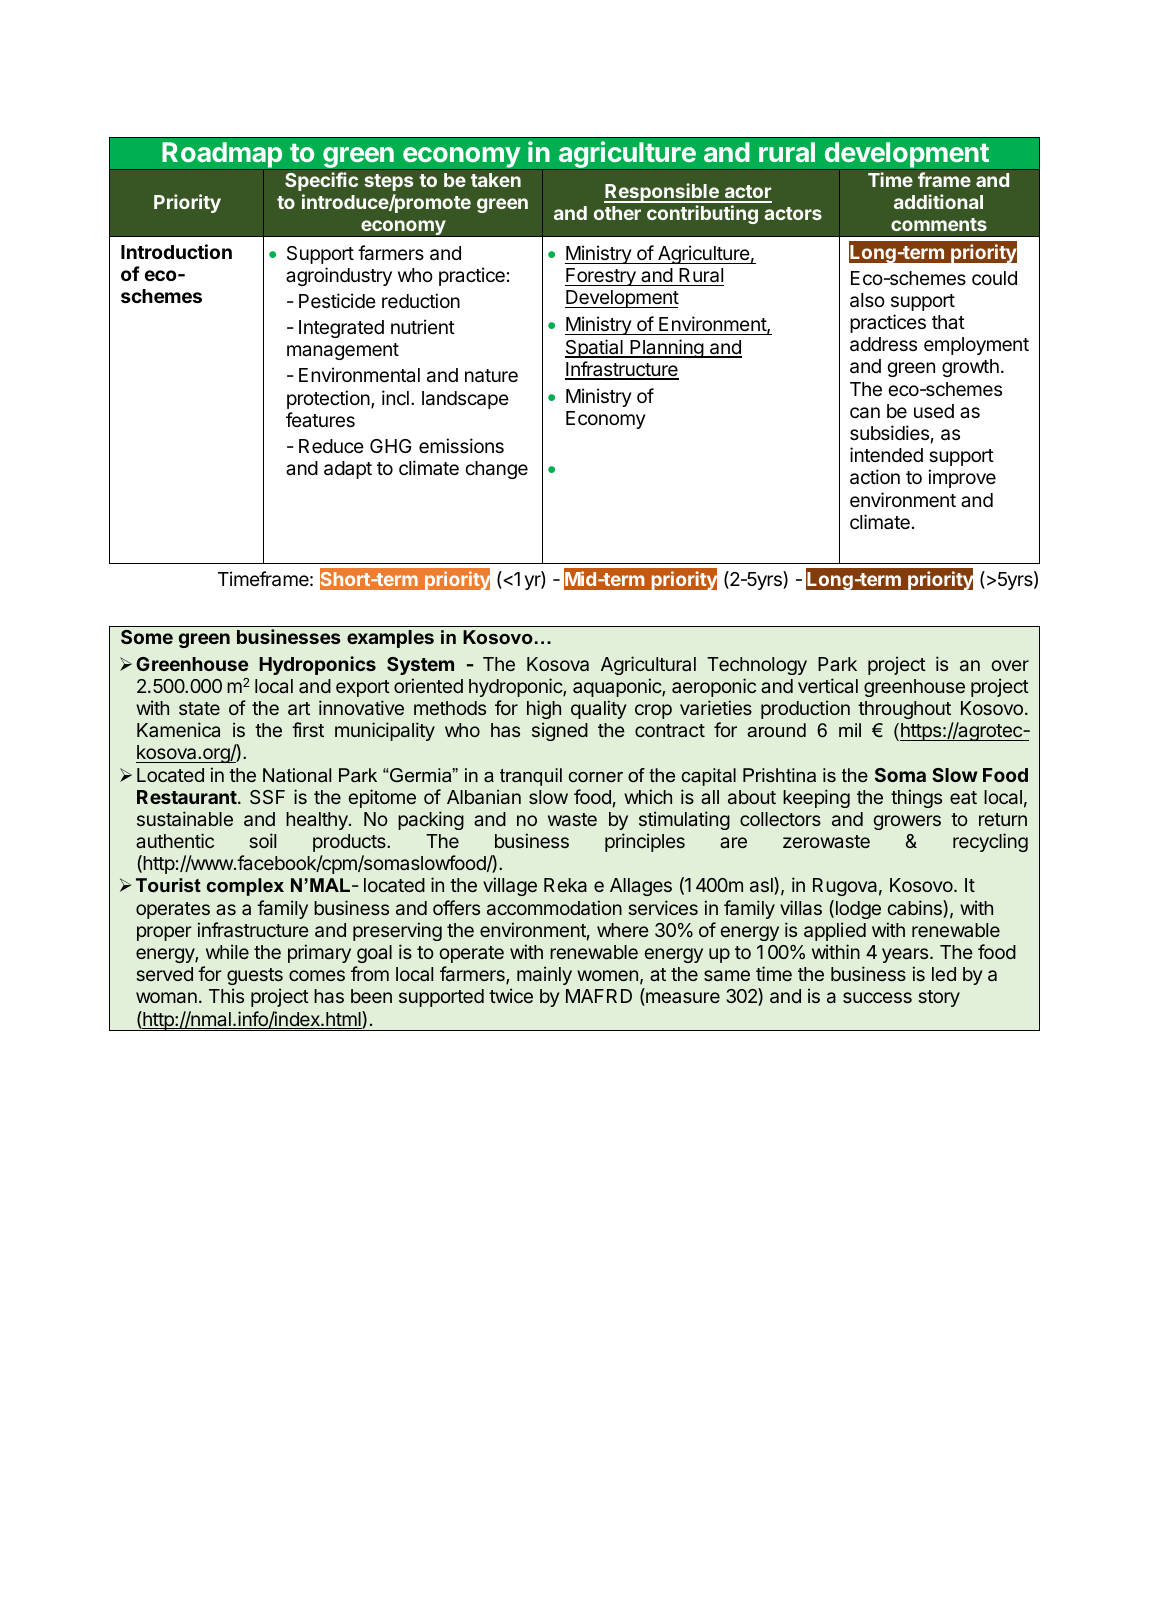 The width and height of the screenshot is (1149, 1624). I want to click on other, so click(617, 213).
